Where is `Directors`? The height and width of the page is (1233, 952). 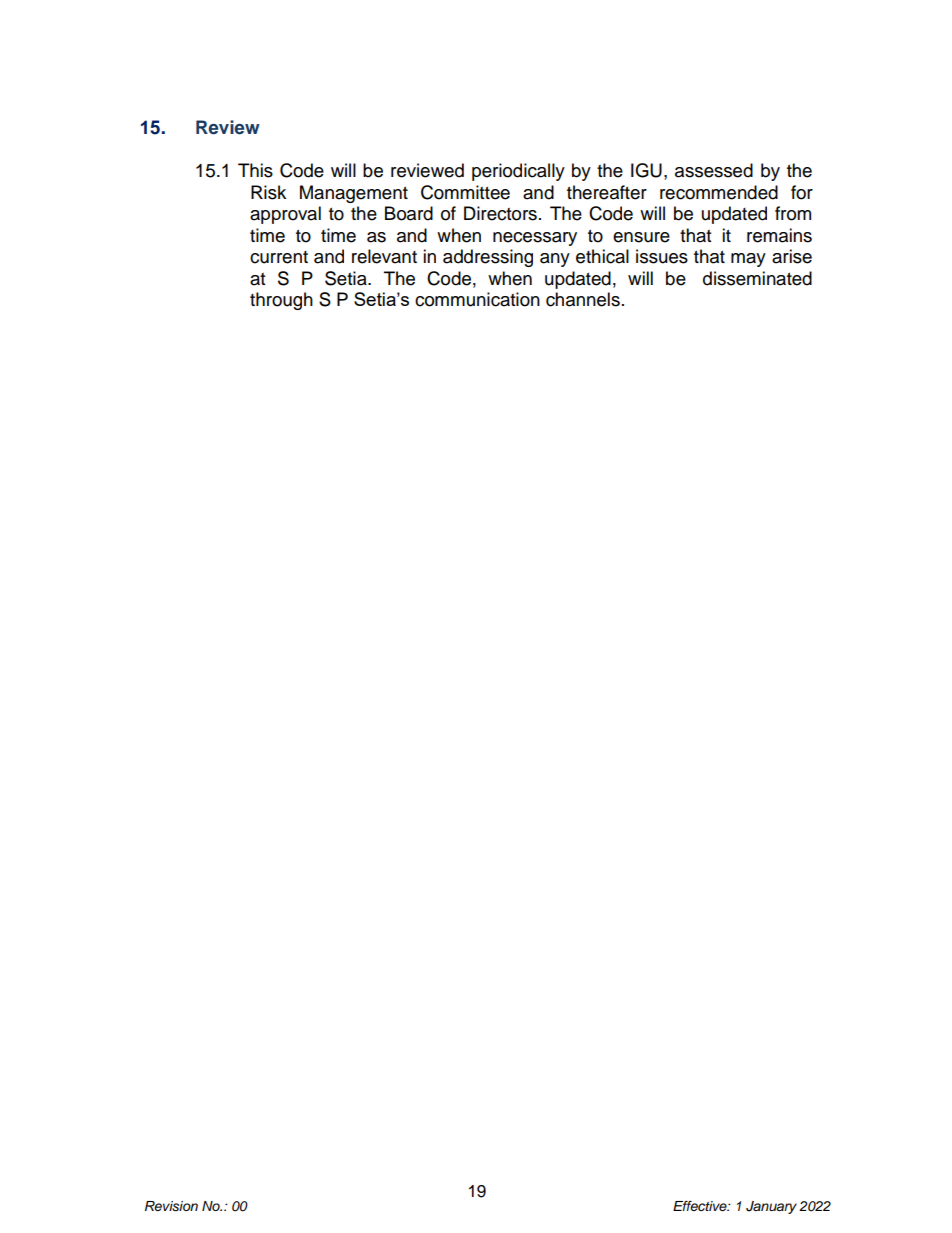
Directors is located at coordinates (500, 213).
